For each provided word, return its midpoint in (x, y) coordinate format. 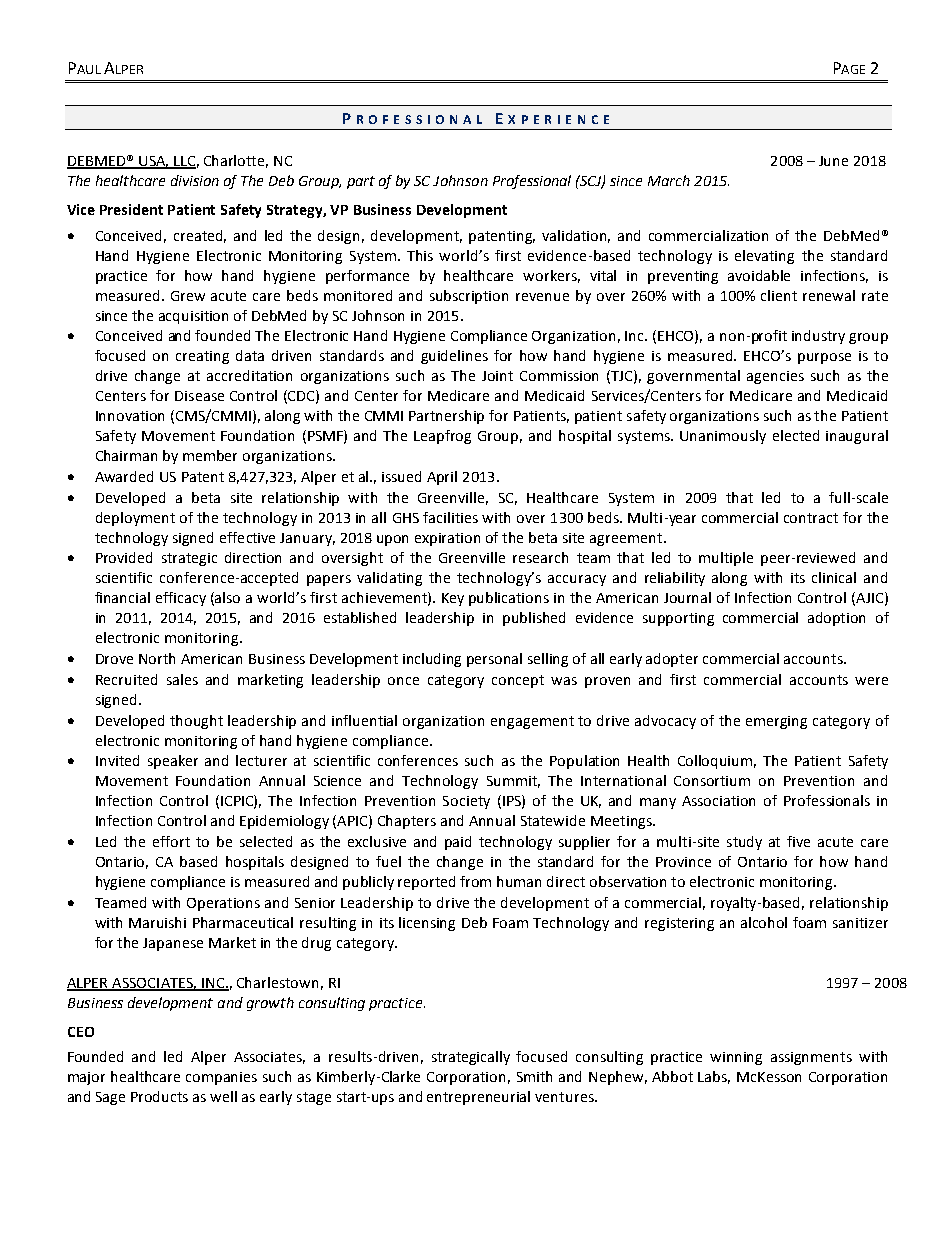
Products (159, 1096)
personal (494, 660)
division (195, 180)
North (157, 658)
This (420, 255)
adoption (836, 619)
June (833, 161)
